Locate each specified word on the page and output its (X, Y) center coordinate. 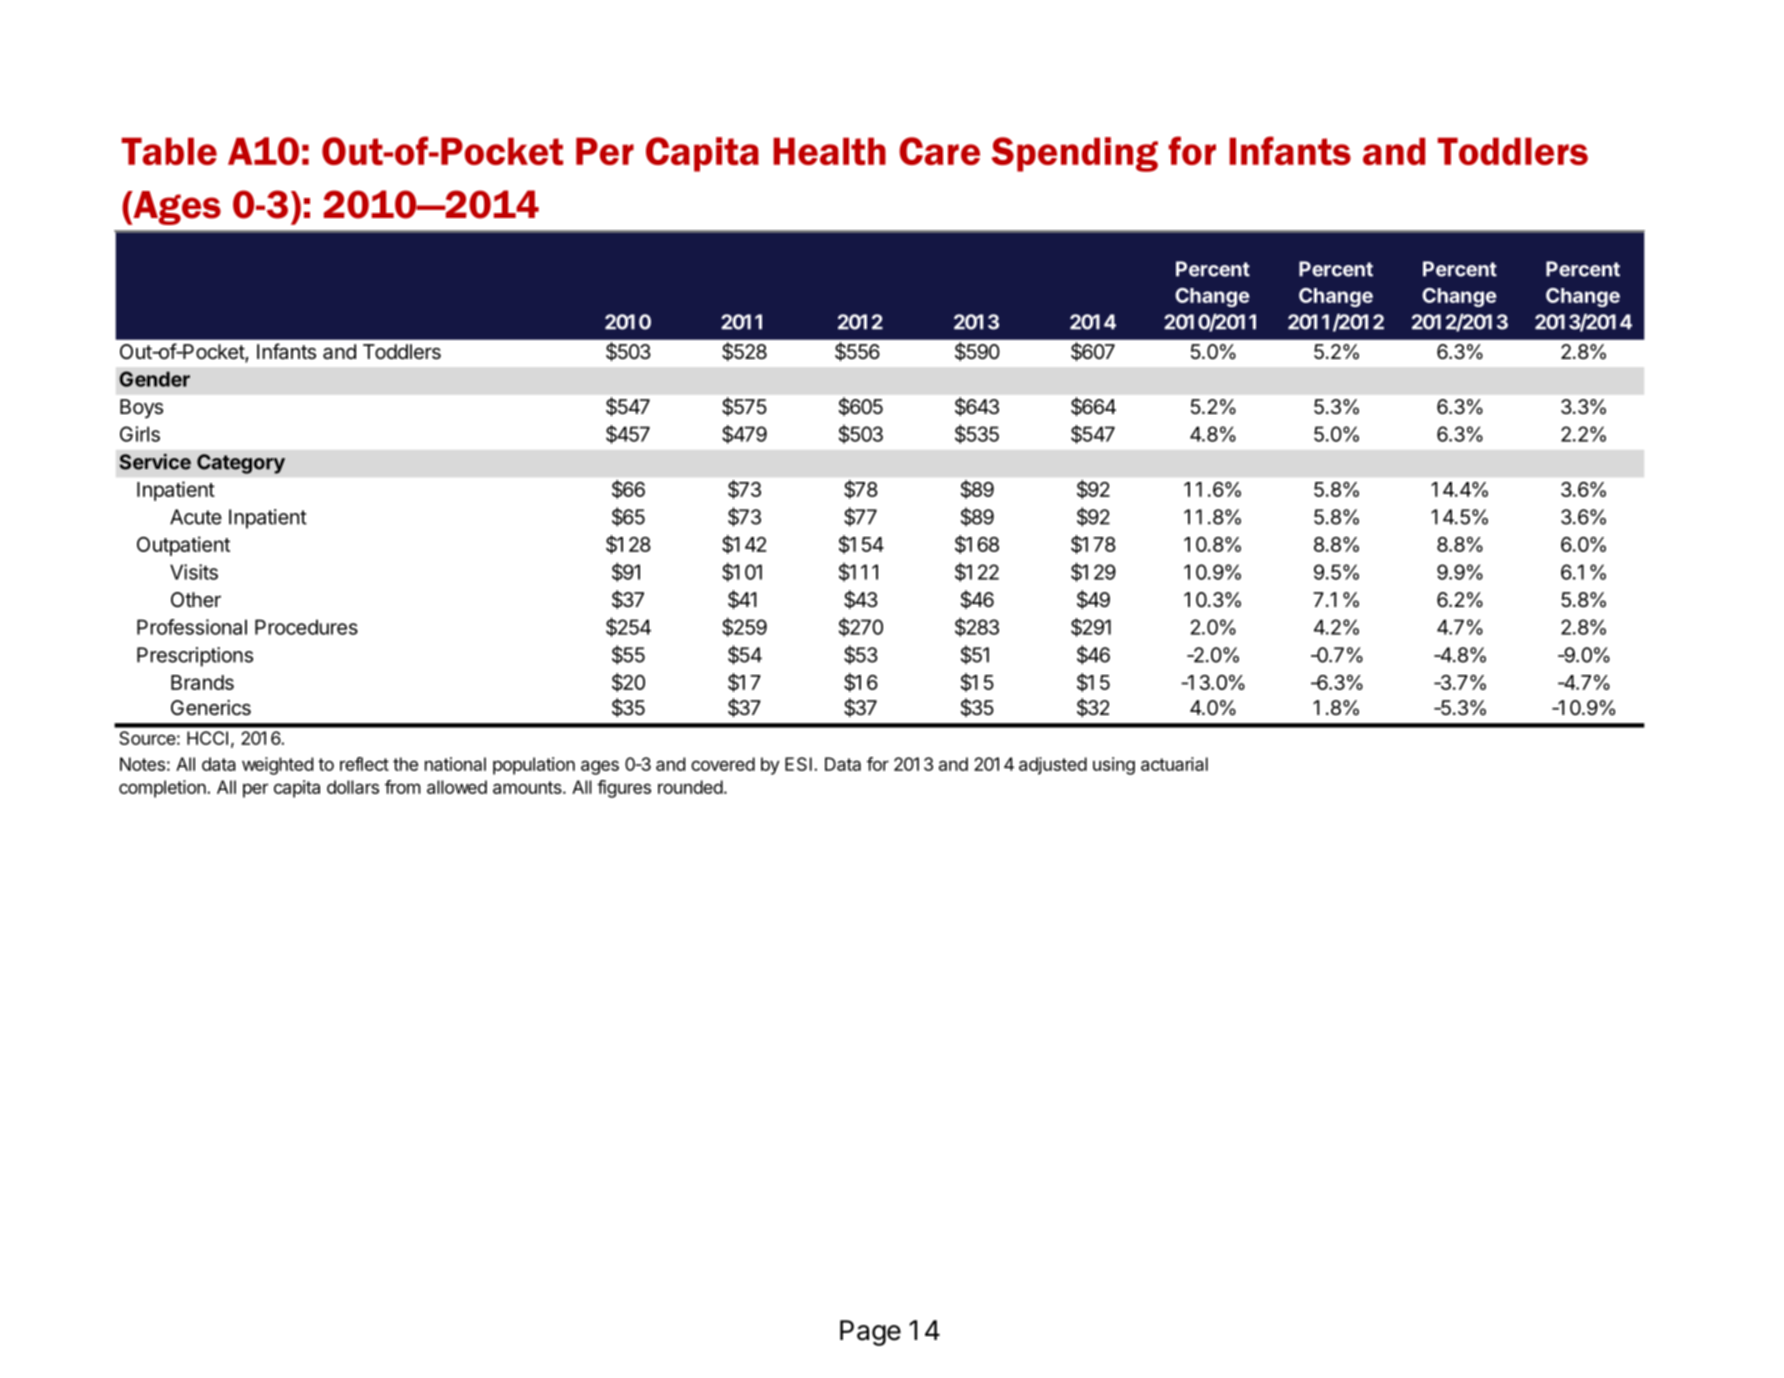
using (1114, 766)
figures (624, 789)
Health (829, 151)
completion (163, 789)
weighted (277, 766)
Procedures (306, 627)
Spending (1075, 154)
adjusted (1053, 766)
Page (870, 1333)
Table (169, 151)
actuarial (1174, 764)
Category (241, 464)
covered (723, 764)
